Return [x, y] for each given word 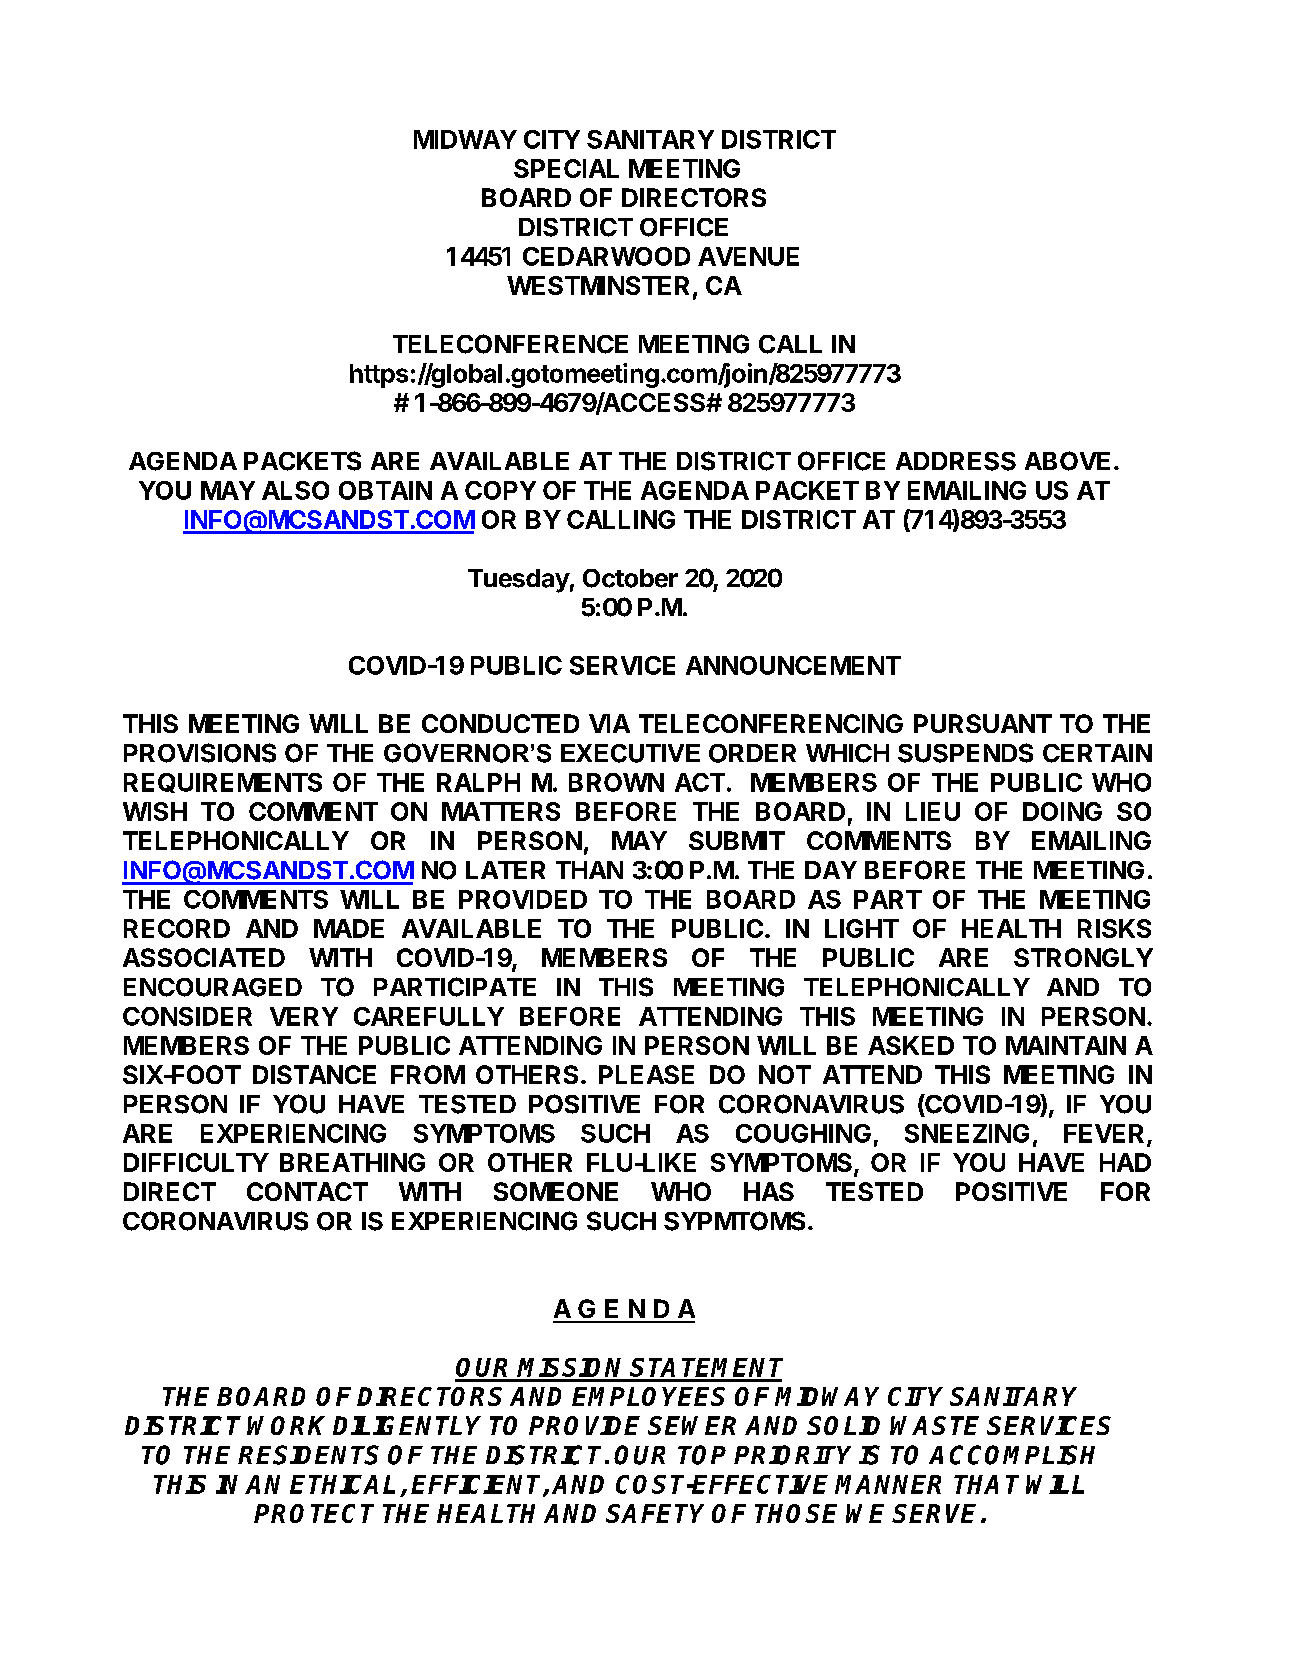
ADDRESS [956, 461]
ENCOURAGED [213, 987]
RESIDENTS [308, 1455]
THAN [589, 870]
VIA [609, 723]
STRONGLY [1083, 957]
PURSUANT [983, 723]
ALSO [295, 490]
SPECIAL [566, 168]
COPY [500, 490]
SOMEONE [556, 1191]
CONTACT [307, 1191]
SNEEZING [967, 1133]
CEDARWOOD [606, 256]
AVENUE [748, 256]
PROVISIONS [200, 753]
